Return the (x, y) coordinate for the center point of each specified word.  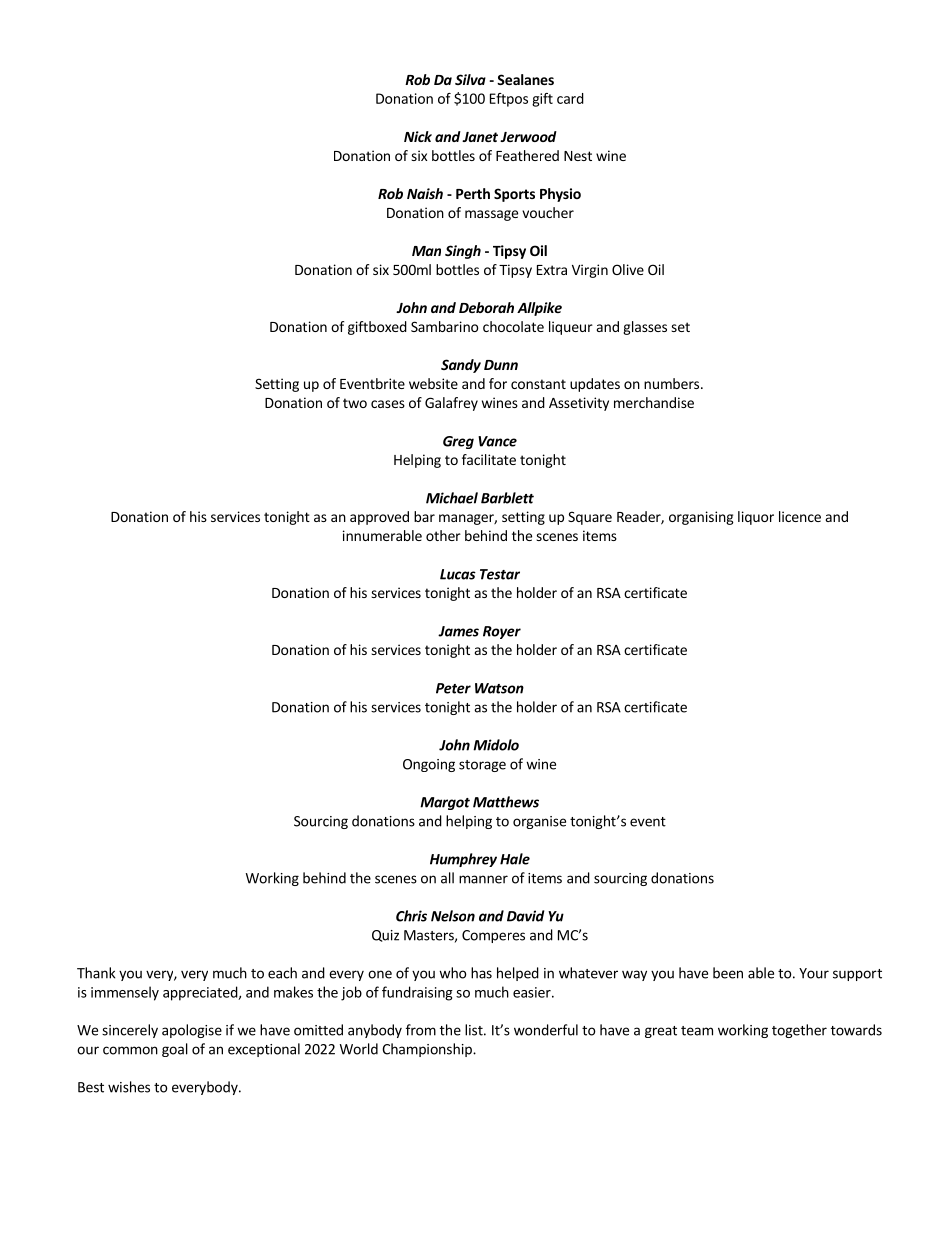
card (570, 98)
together (799, 1031)
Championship (428, 1050)
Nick (418, 136)
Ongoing (429, 765)
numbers (673, 383)
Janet (480, 137)
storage (482, 766)
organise (539, 822)
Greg (458, 442)
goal (175, 1050)
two (355, 403)
